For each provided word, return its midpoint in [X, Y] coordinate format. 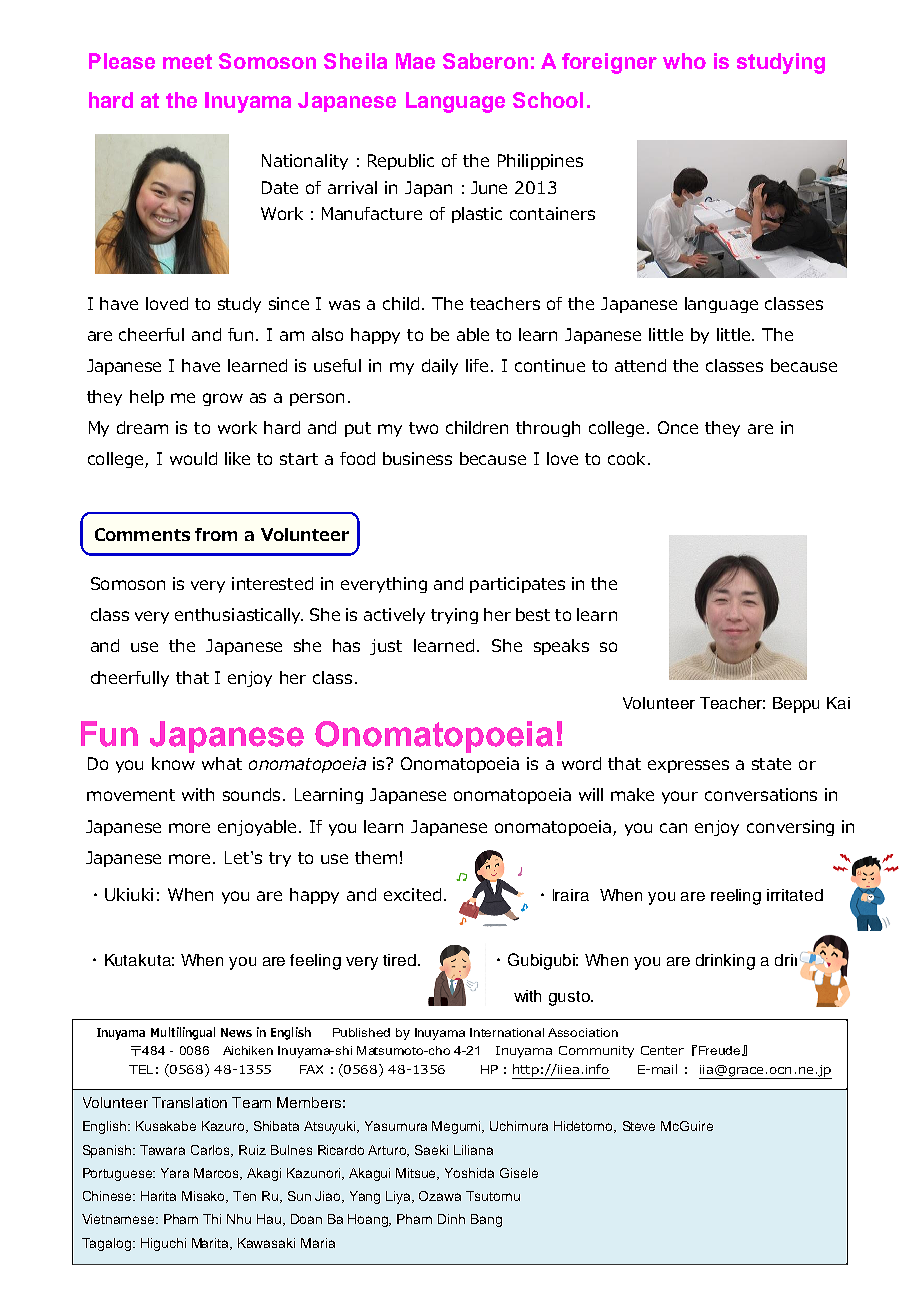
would [193, 458]
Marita [211, 1244]
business [417, 458]
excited [412, 894]
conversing [790, 828]
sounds [251, 794]
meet [187, 61]
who [684, 61]
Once [678, 427]
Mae [415, 61]
